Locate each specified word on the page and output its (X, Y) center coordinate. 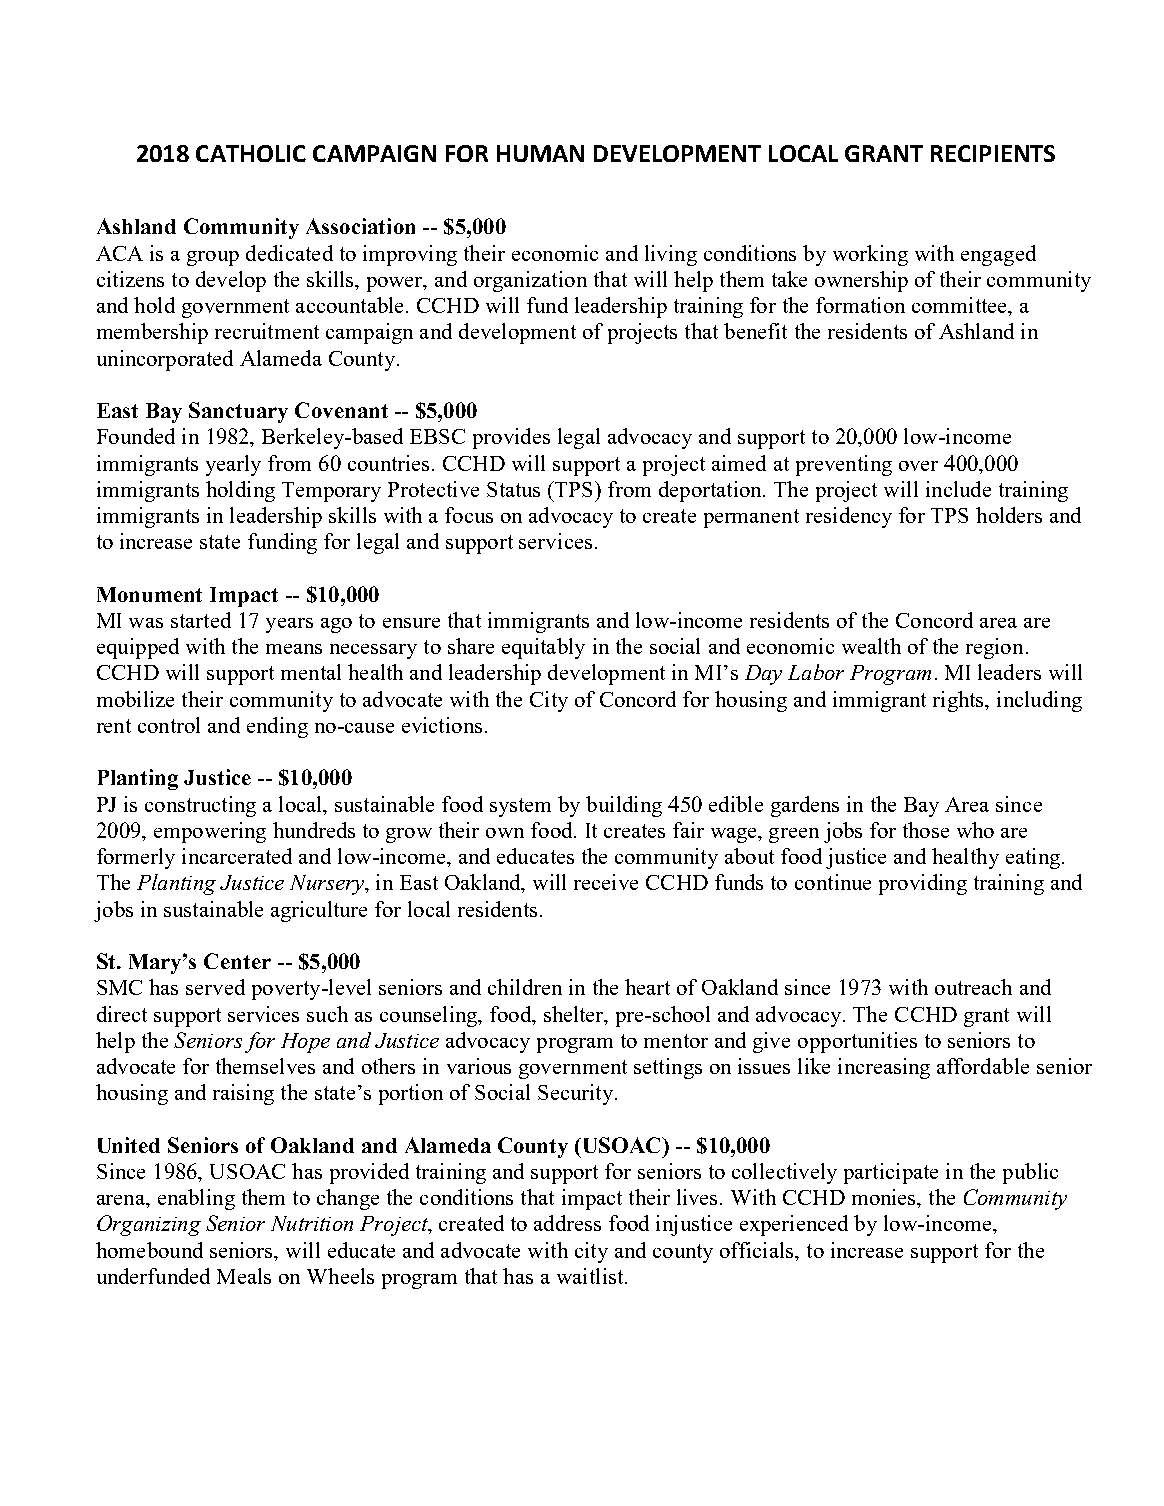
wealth (871, 646)
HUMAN (540, 153)
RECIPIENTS (993, 153)
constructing (200, 806)
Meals (244, 1276)
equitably (543, 648)
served (215, 987)
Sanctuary (238, 412)
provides (511, 438)
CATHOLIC (251, 153)
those (926, 830)
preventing (844, 465)
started (201, 620)
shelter (575, 1014)
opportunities (857, 1042)
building (624, 806)
